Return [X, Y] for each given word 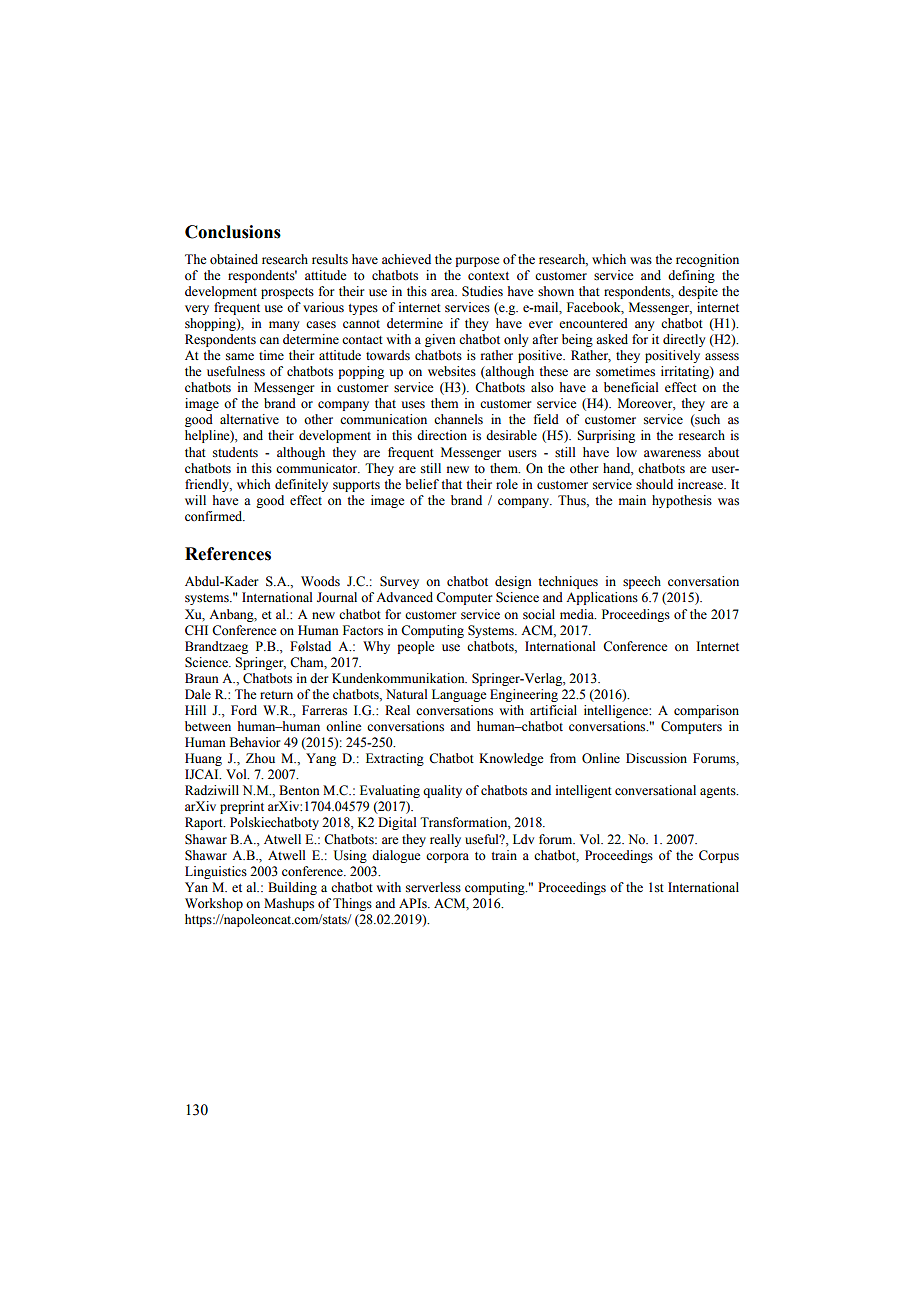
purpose [477, 262]
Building [292, 888]
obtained [234, 259]
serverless [433, 887]
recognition [707, 260]
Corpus [719, 856]
